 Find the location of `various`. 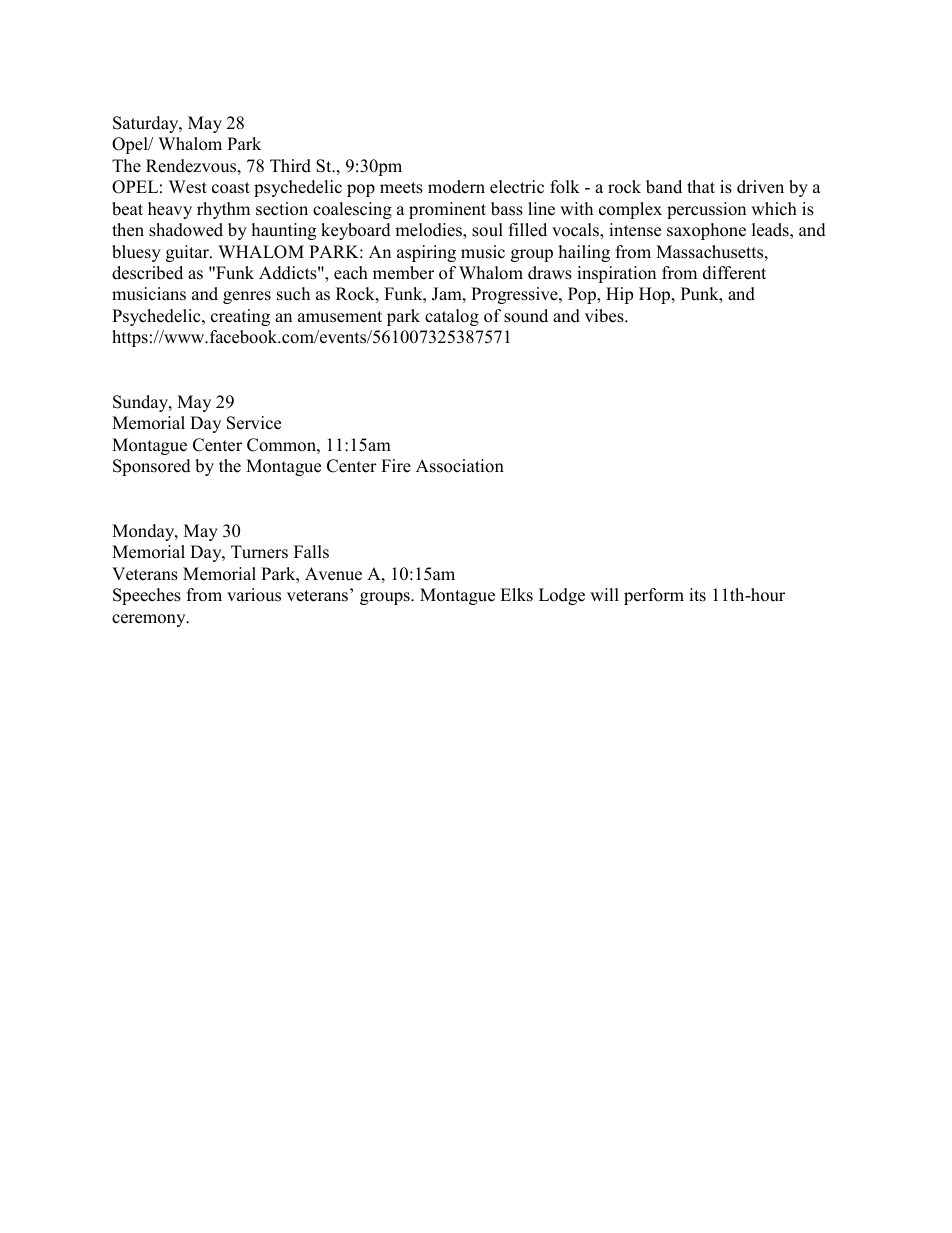

various is located at coordinates (254, 595).
